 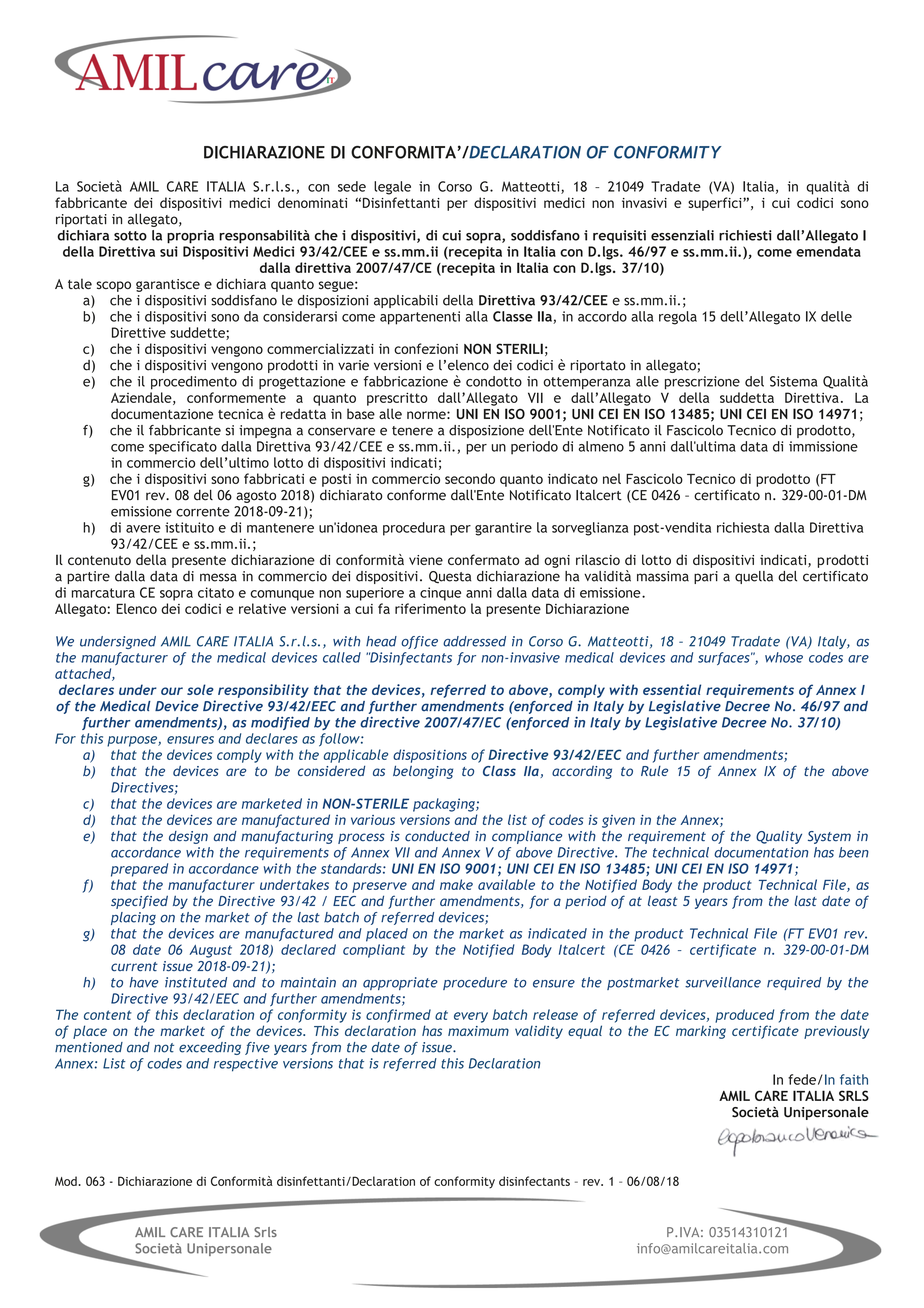 I want to click on Sistema, so click(x=794, y=381).
